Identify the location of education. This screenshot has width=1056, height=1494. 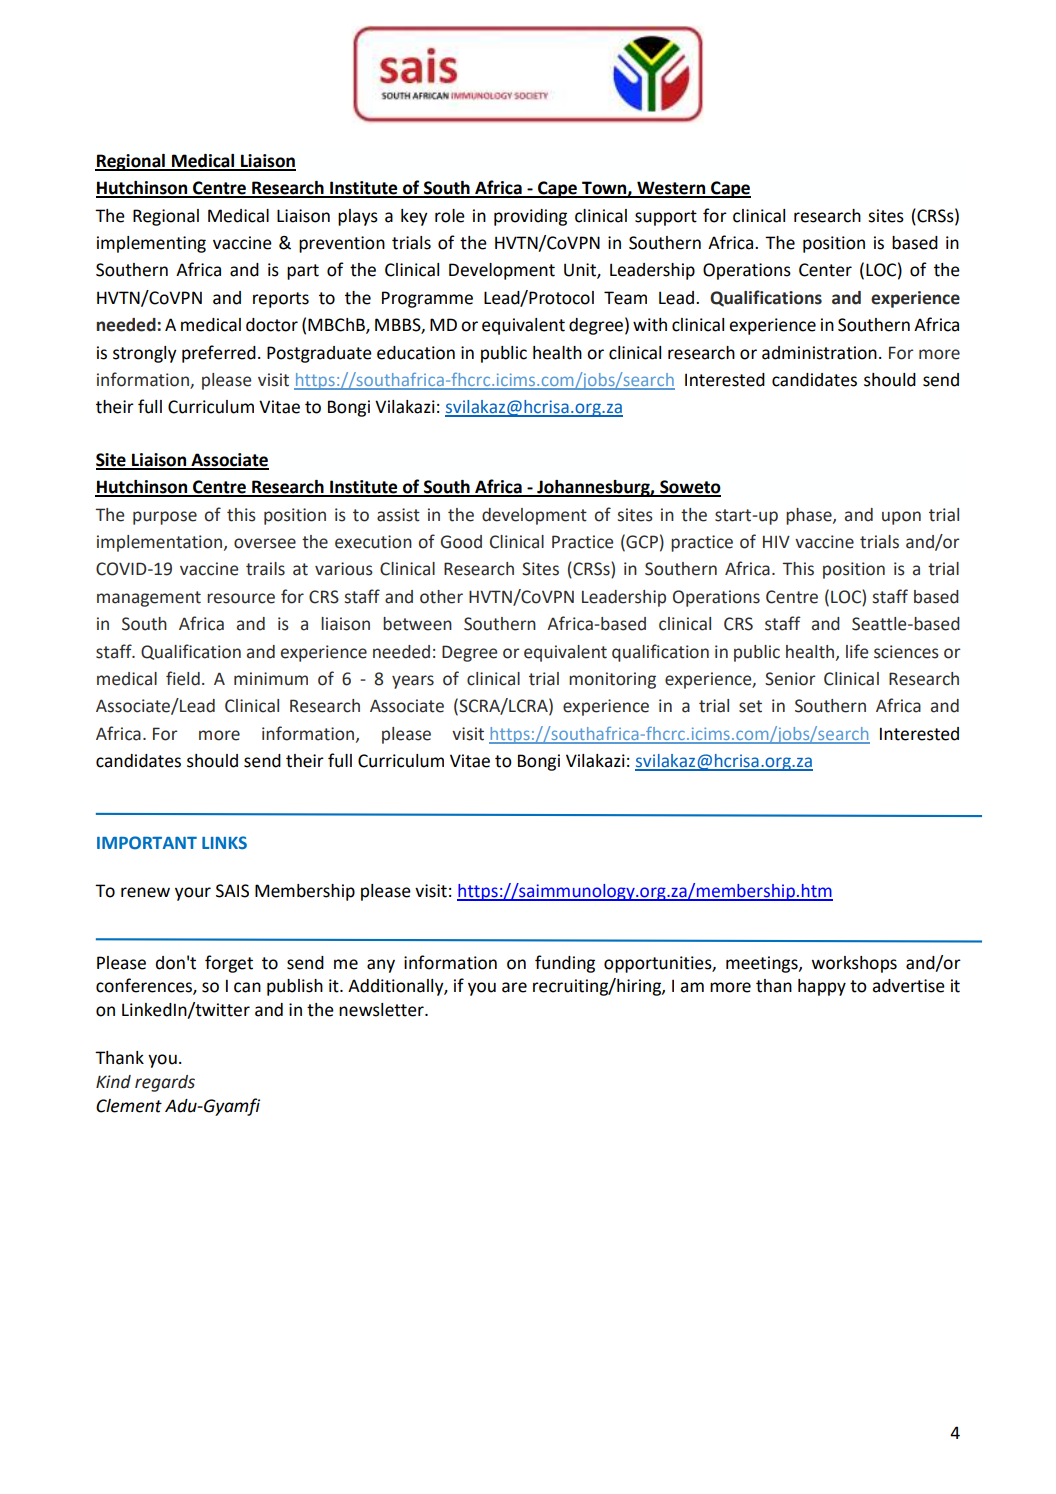
(416, 353).
